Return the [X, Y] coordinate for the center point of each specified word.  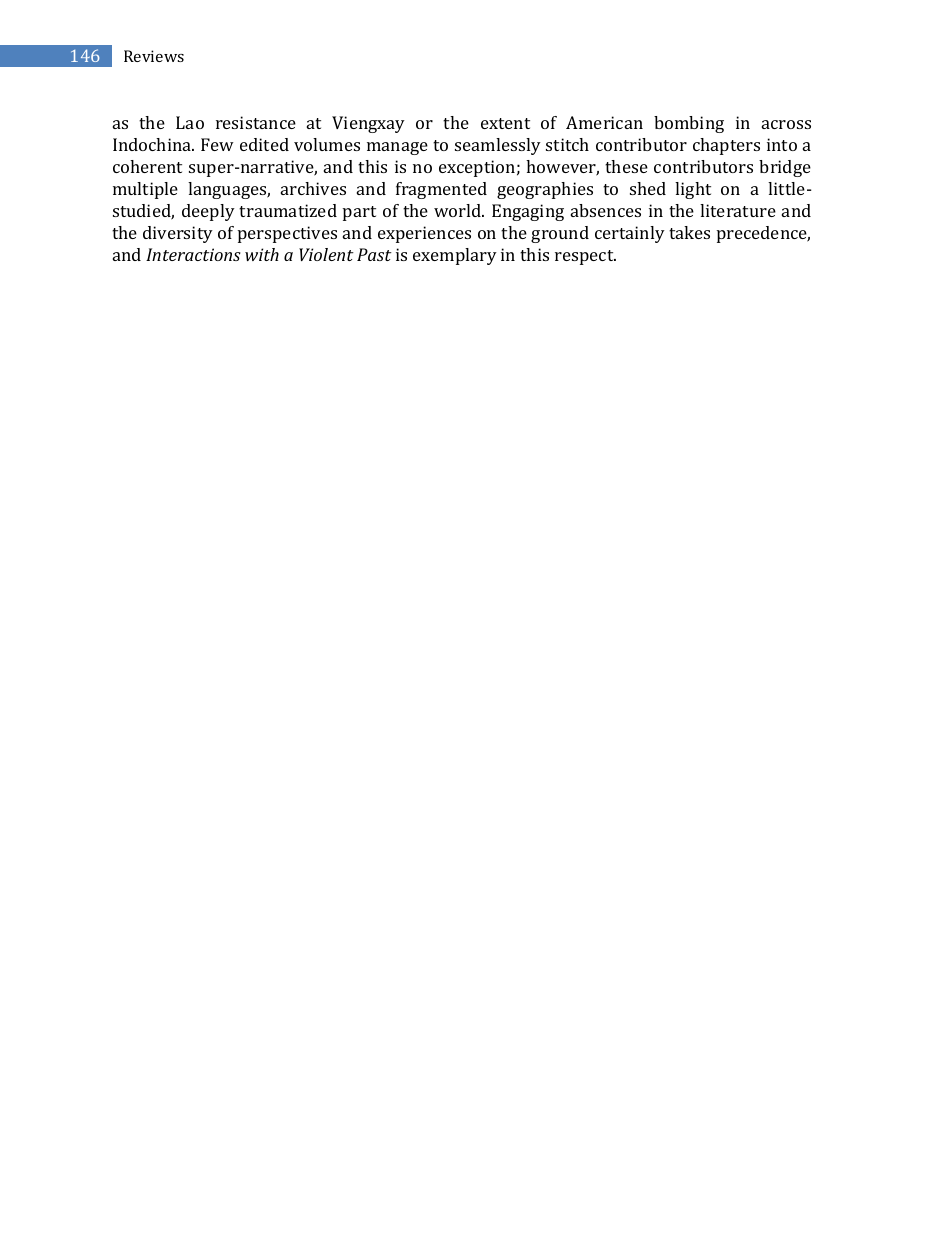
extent [505, 123]
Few [217, 144]
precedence [763, 234]
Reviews [154, 56]
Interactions [193, 254]
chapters [726, 146]
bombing [689, 124]
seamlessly [498, 146]
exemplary [455, 256]
